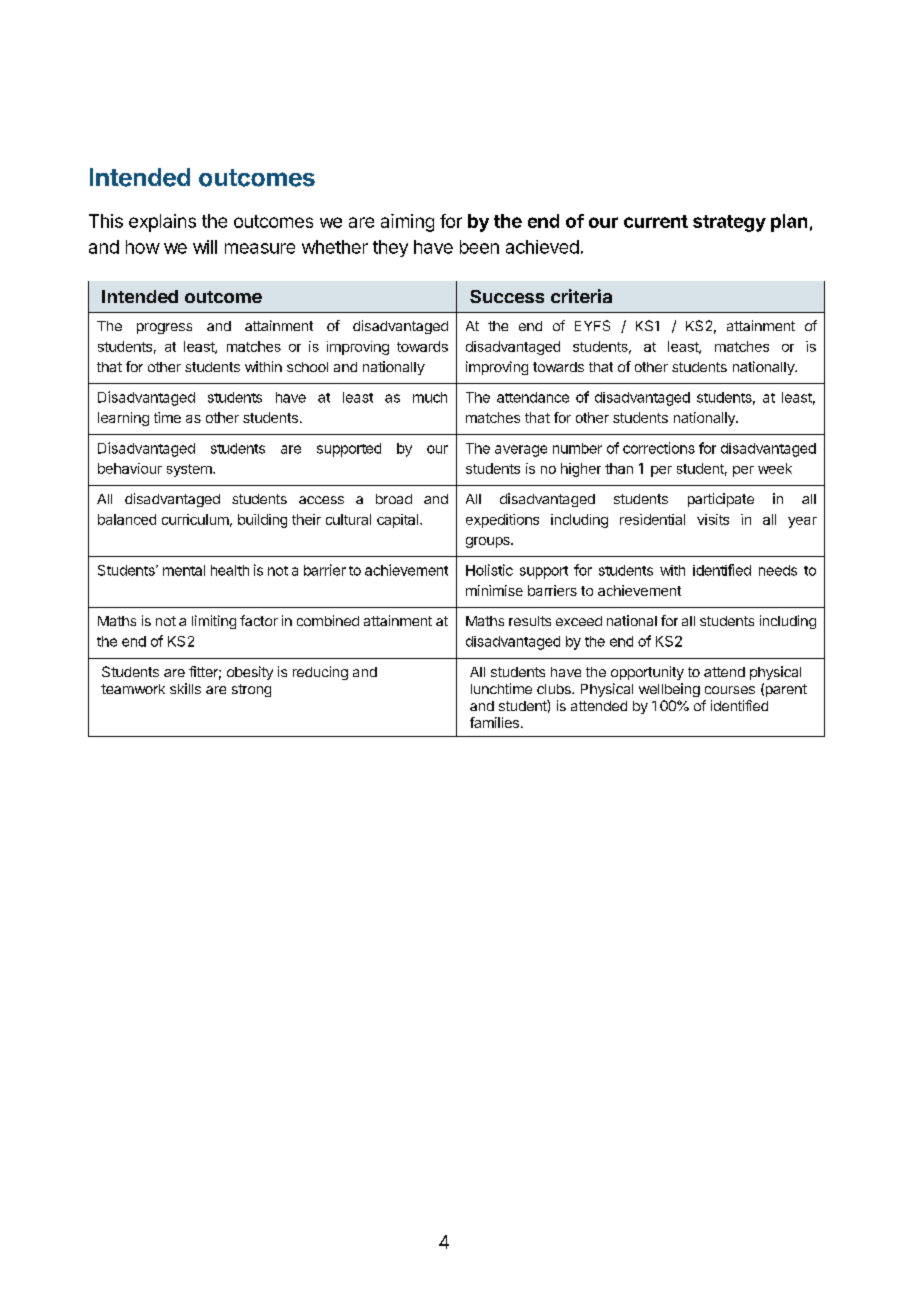 The height and width of the screenshot is (1308, 924). Describe the element at coordinates (130, 468) in the screenshot. I see `behaviour` at that location.
